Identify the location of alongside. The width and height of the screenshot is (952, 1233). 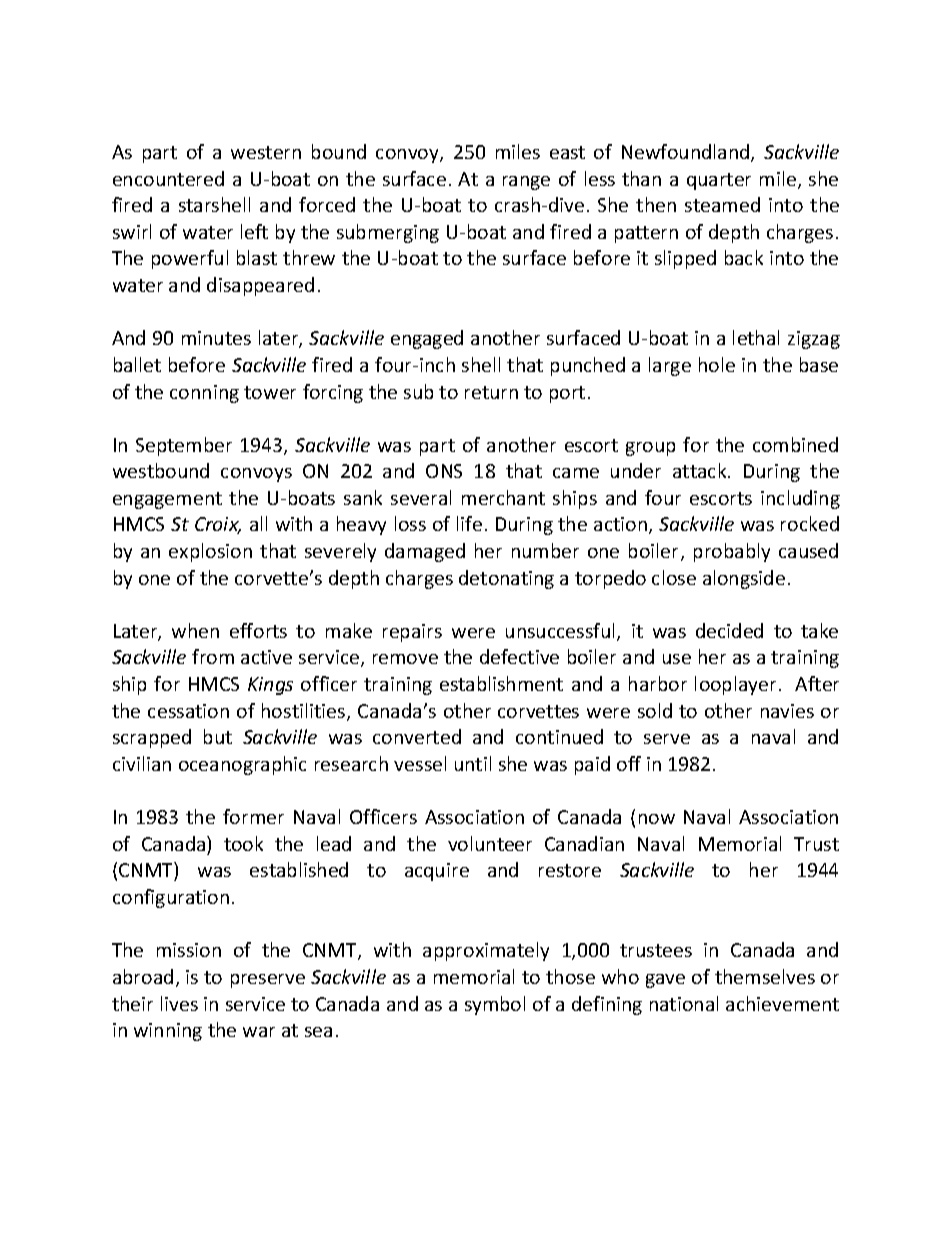
(744, 579).
